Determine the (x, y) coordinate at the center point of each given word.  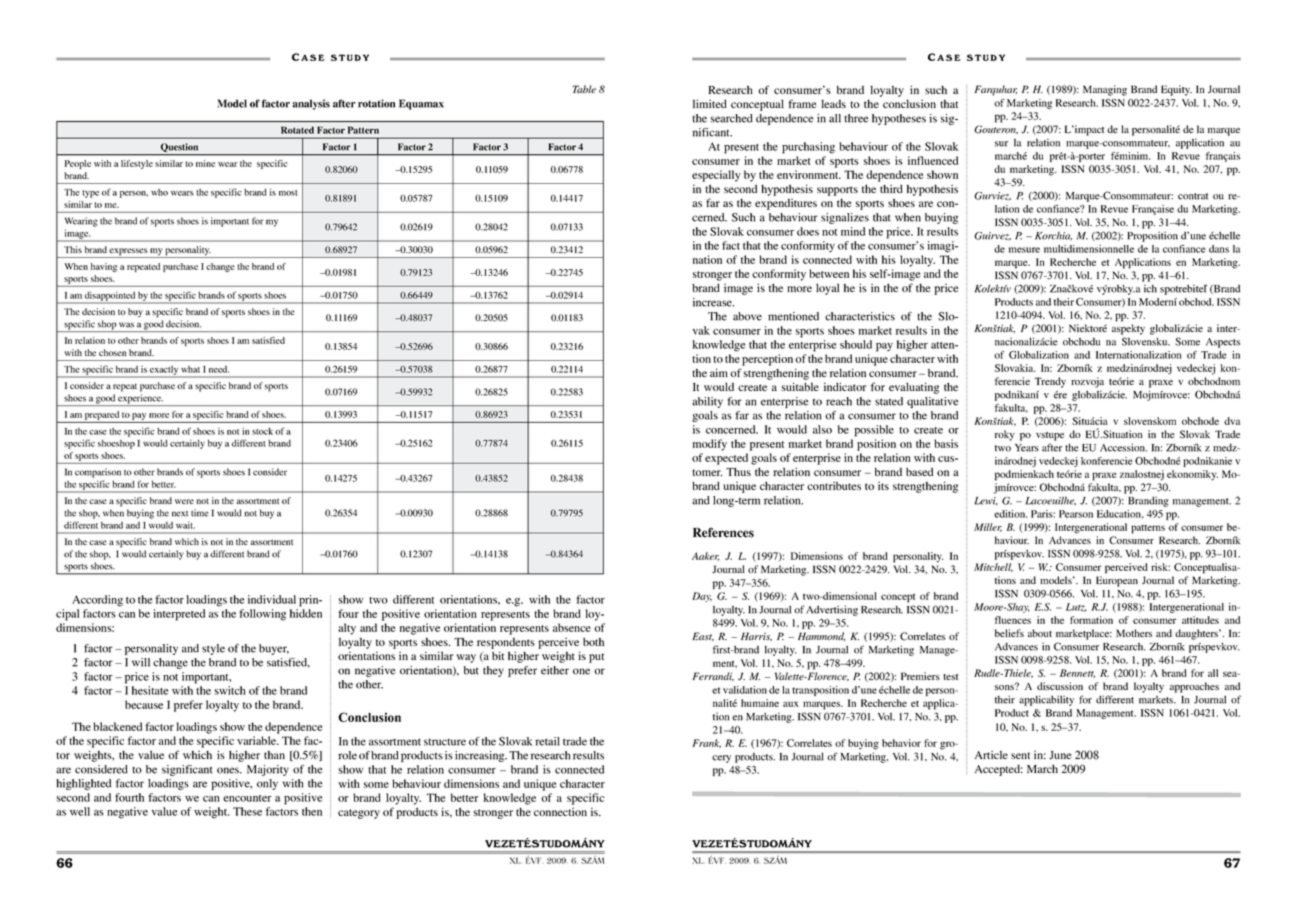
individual (272, 599)
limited (710, 103)
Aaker (705, 556)
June (1060, 755)
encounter (247, 798)
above (747, 316)
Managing (1105, 90)
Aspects (1223, 343)
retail (547, 741)
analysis (311, 104)
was (126, 325)
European (1117, 581)
